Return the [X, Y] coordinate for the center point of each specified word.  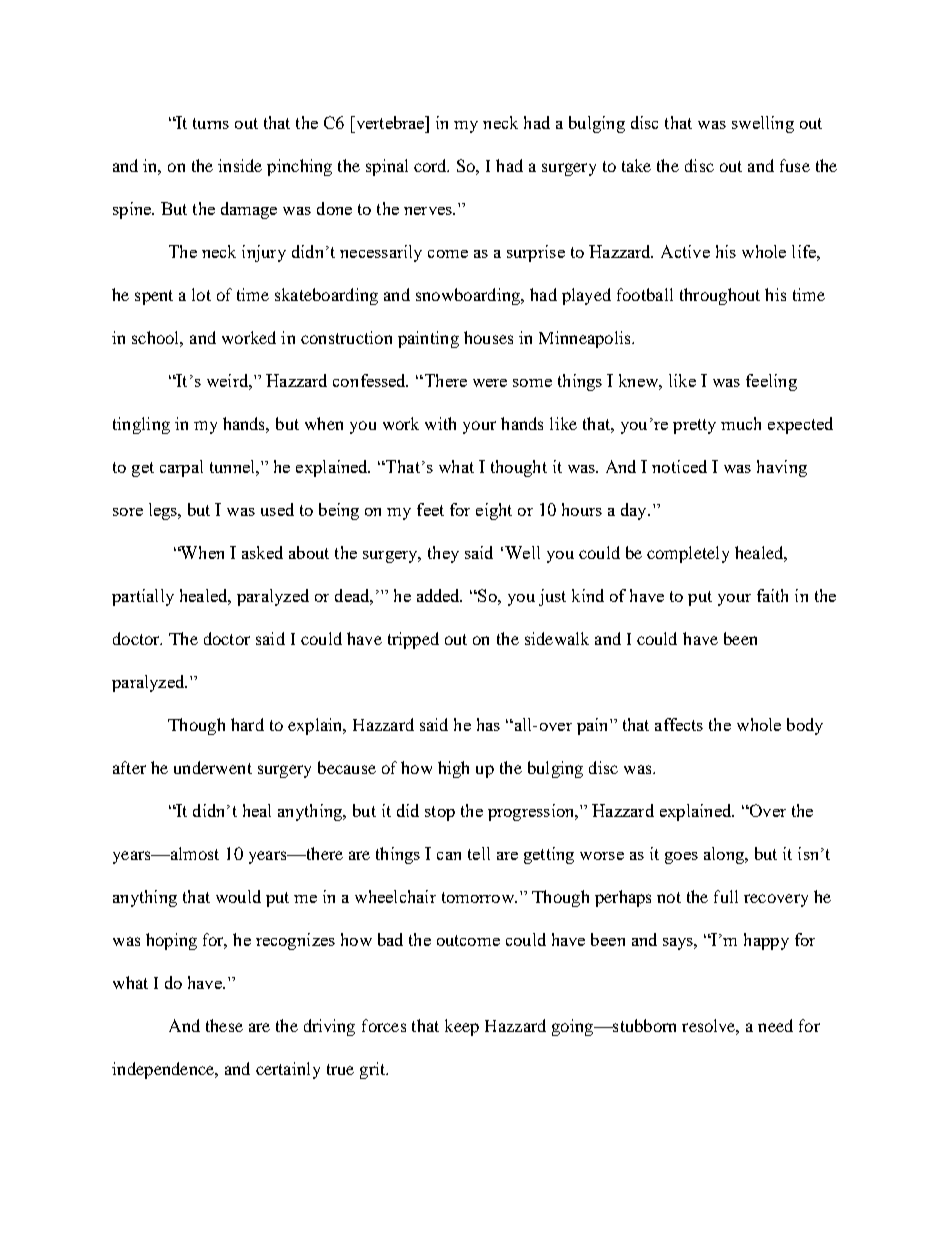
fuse [795, 165]
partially [143, 597]
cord [431, 165]
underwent [213, 767]
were [490, 383]
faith [772, 595]
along [725, 855]
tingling [141, 425]
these [224, 1025]
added [439, 595]
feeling [771, 382]
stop [440, 813]
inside [240, 165]
